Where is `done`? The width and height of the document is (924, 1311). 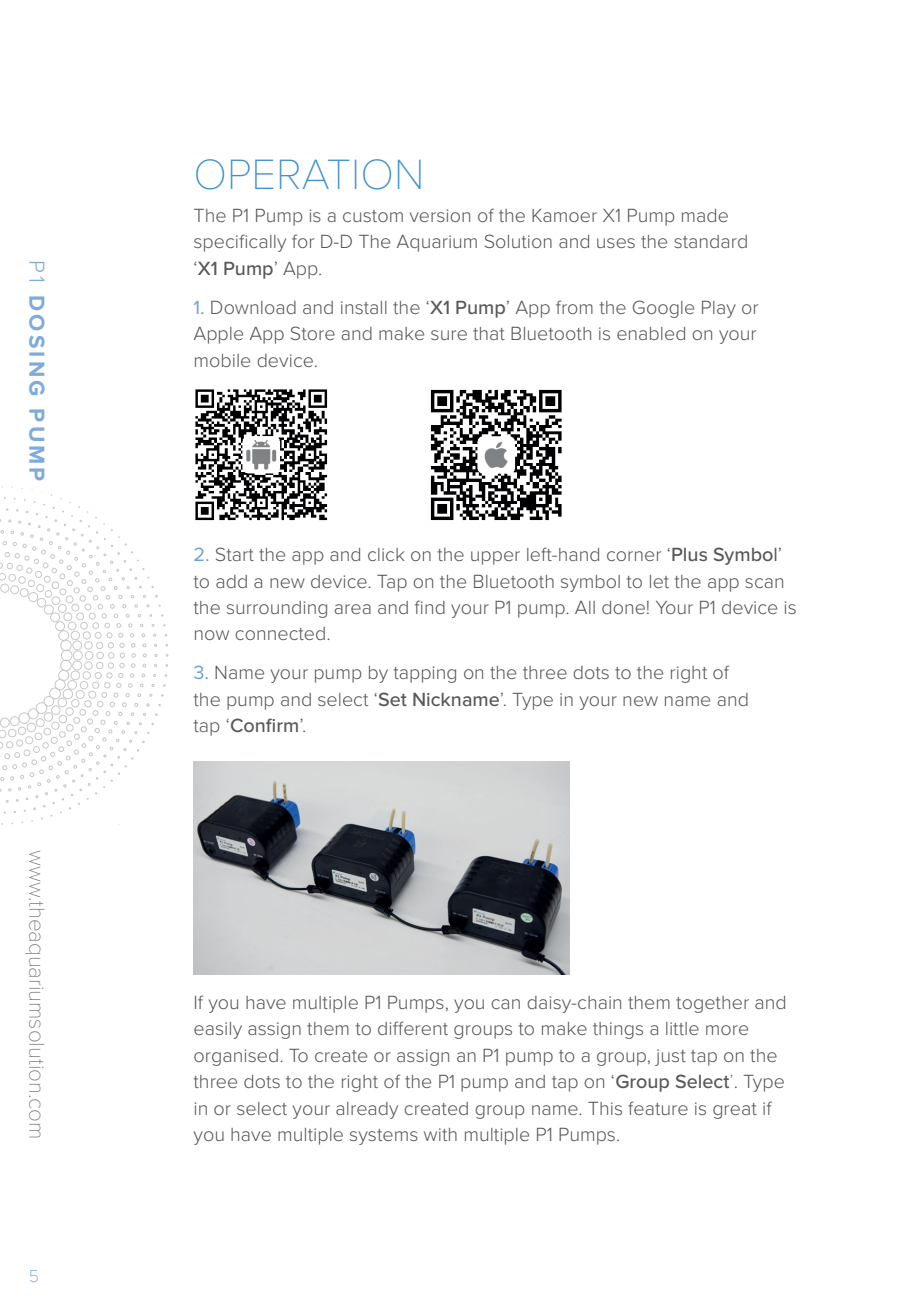 done is located at coordinates (623, 607).
